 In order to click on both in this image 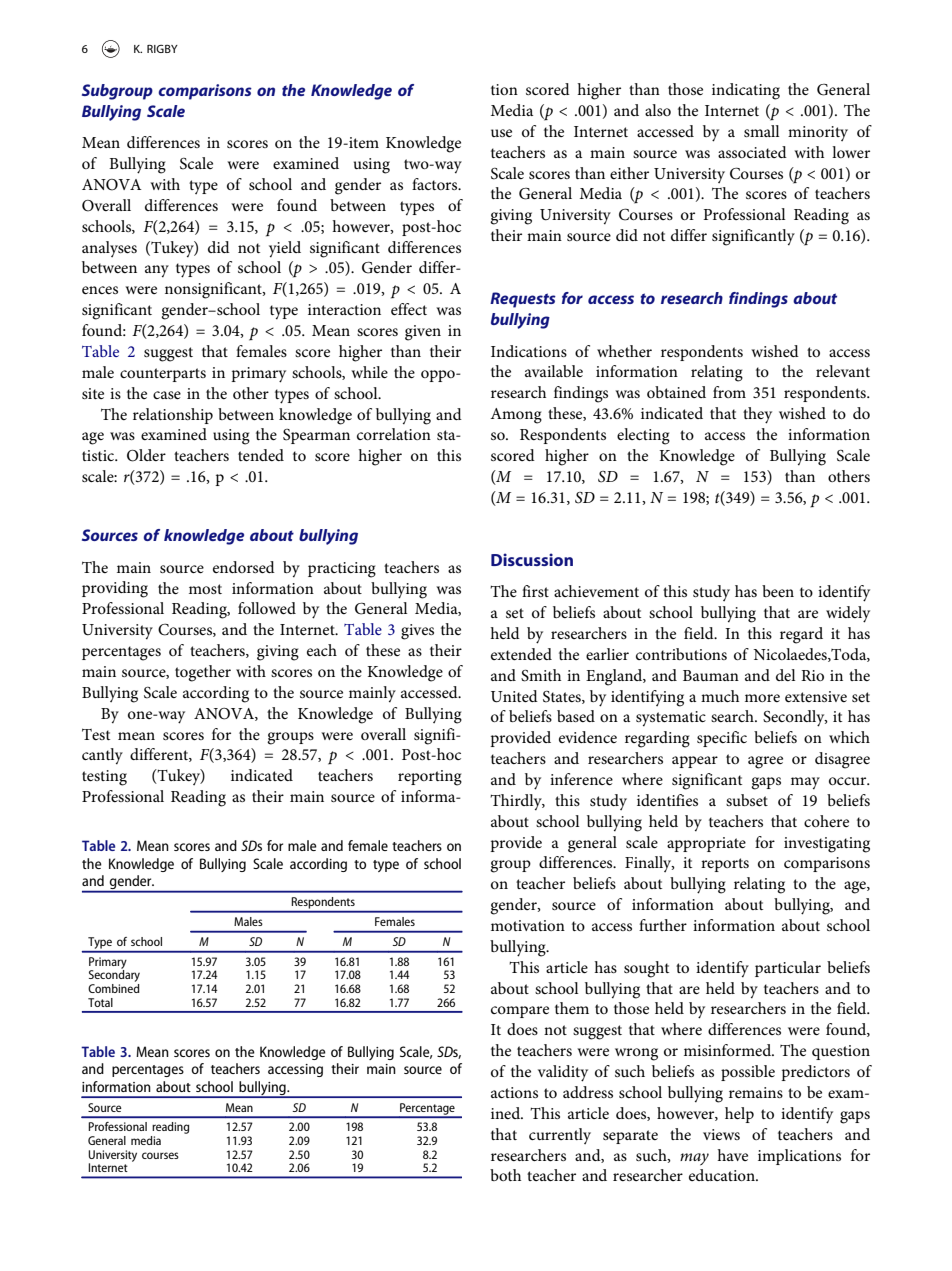, I will do `click(505, 1175)`.
